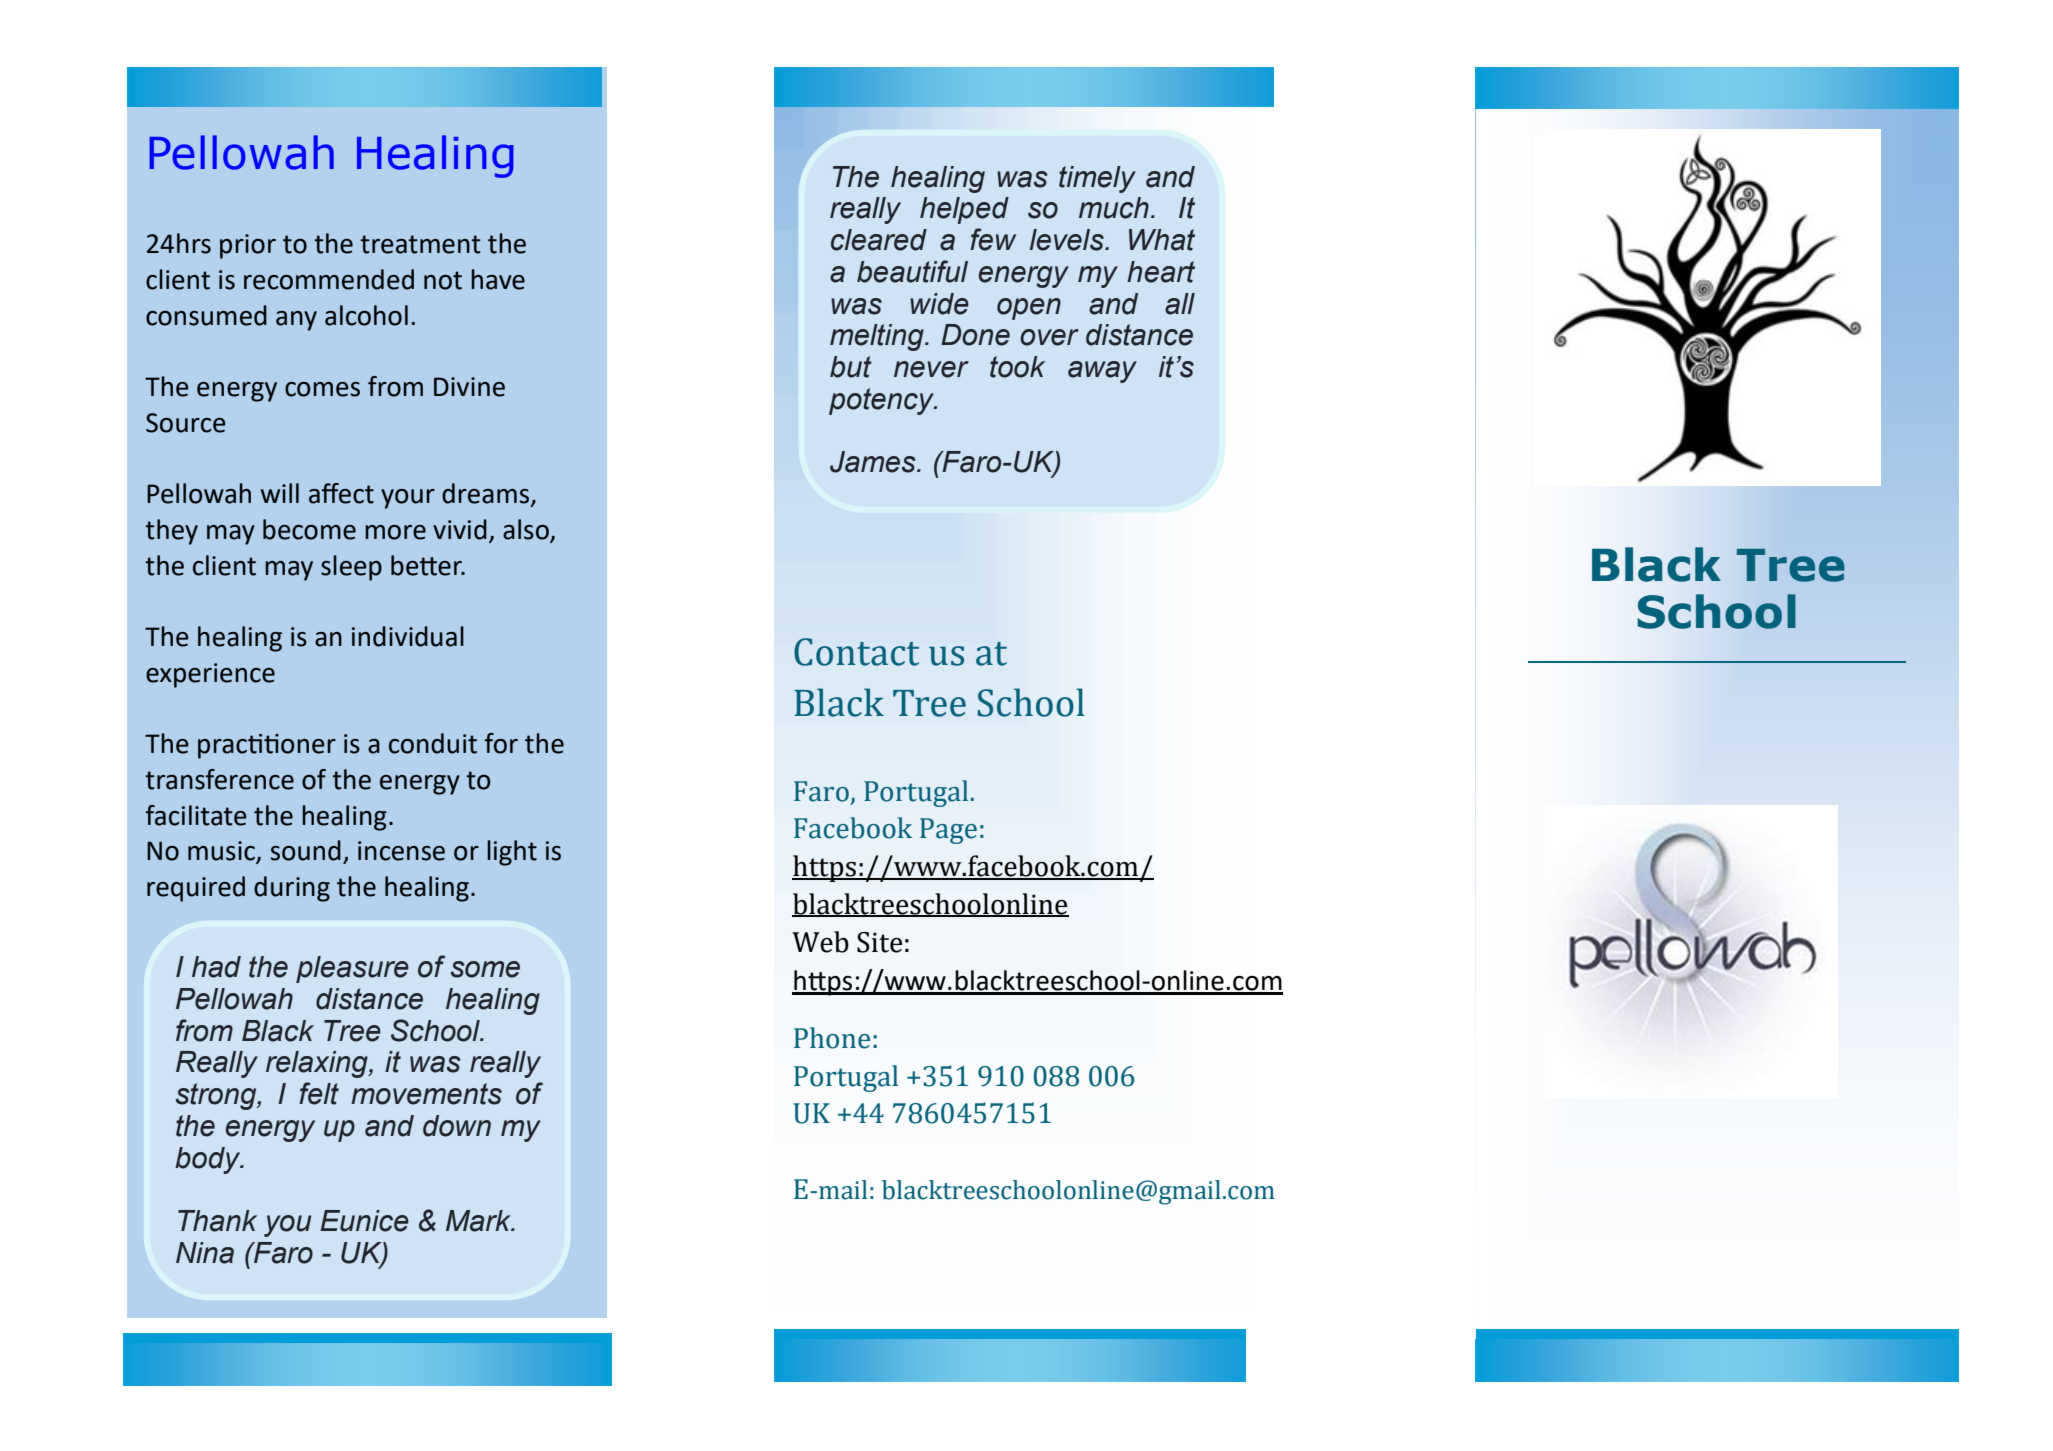 This screenshot has width=2053, height=1451. What do you see at coordinates (501, 743) in the screenshot?
I see `for` at bounding box center [501, 743].
